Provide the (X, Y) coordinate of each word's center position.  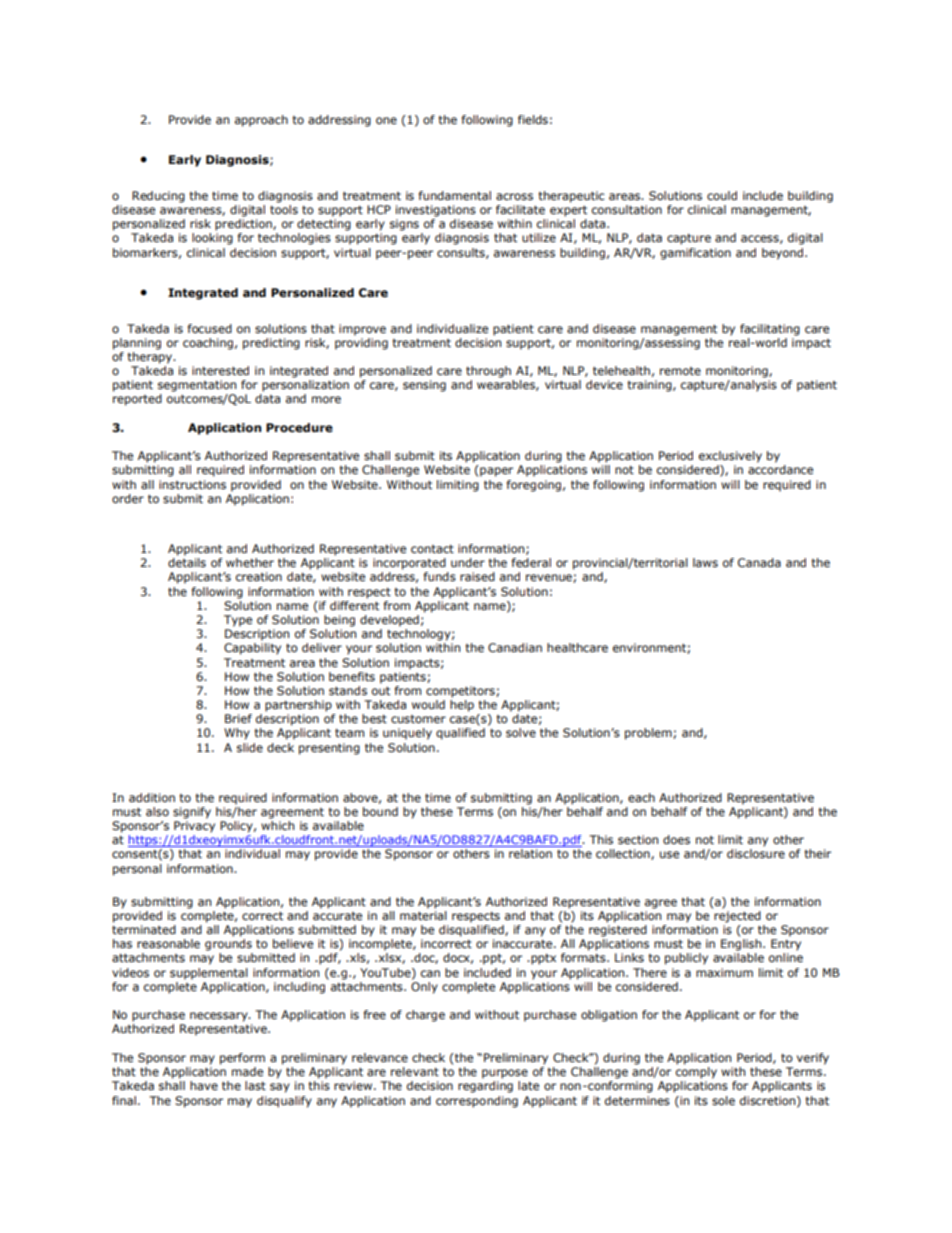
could (722, 195)
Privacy (194, 827)
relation (530, 853)
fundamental (455, 195)
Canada (759, 562)
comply (696, 1073)
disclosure (756, 854)
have (204, 1085)
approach (261, 121)
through (488, 372)
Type (238, 621)
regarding (485, 1087)
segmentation (197, 386)
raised (477, 577)
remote (680, 371)
